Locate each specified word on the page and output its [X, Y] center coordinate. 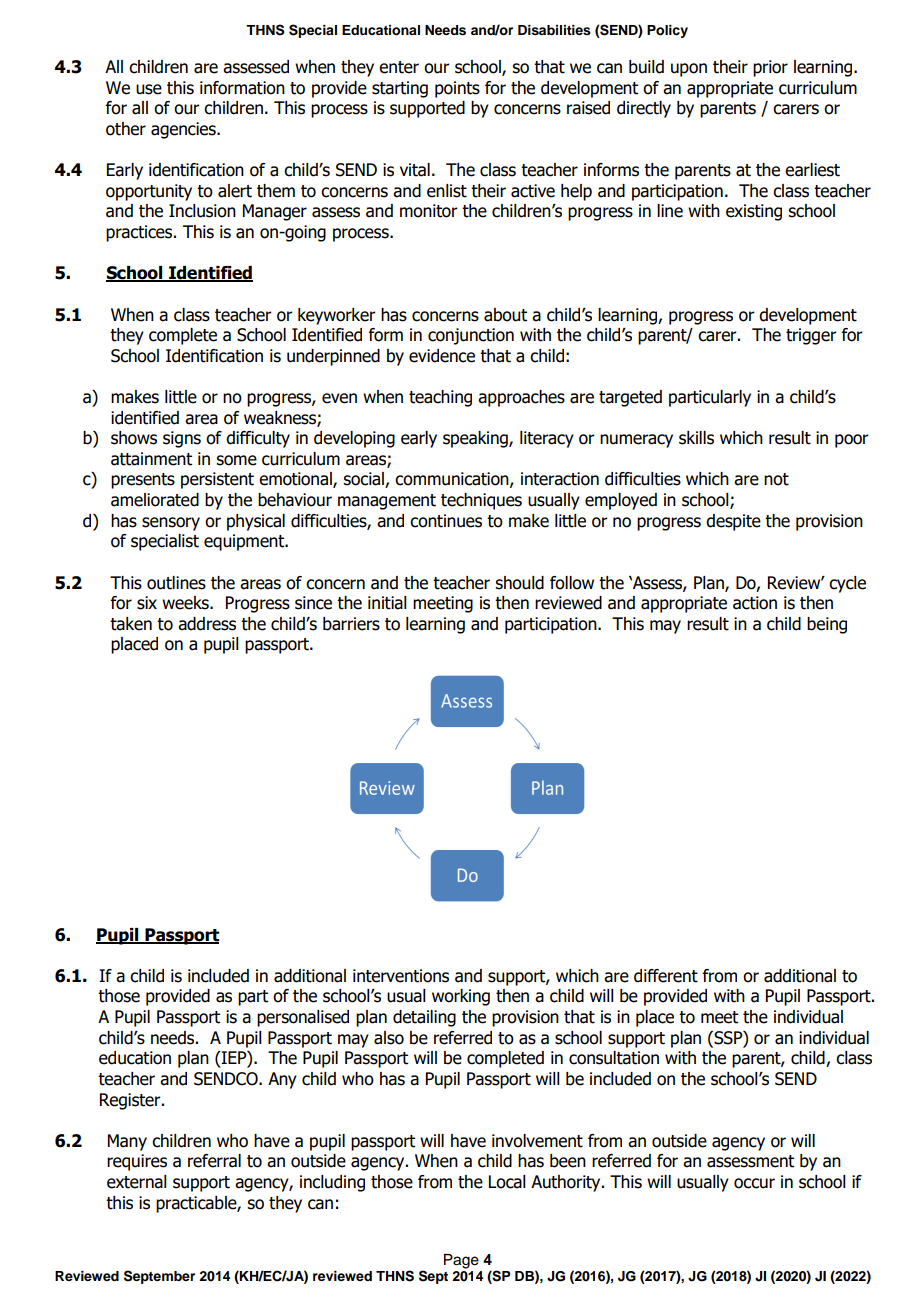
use [149, 89]
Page [461, 1261]
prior [770, 68]
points [457, 89]
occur [754, 1183]
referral [214, 1161]
